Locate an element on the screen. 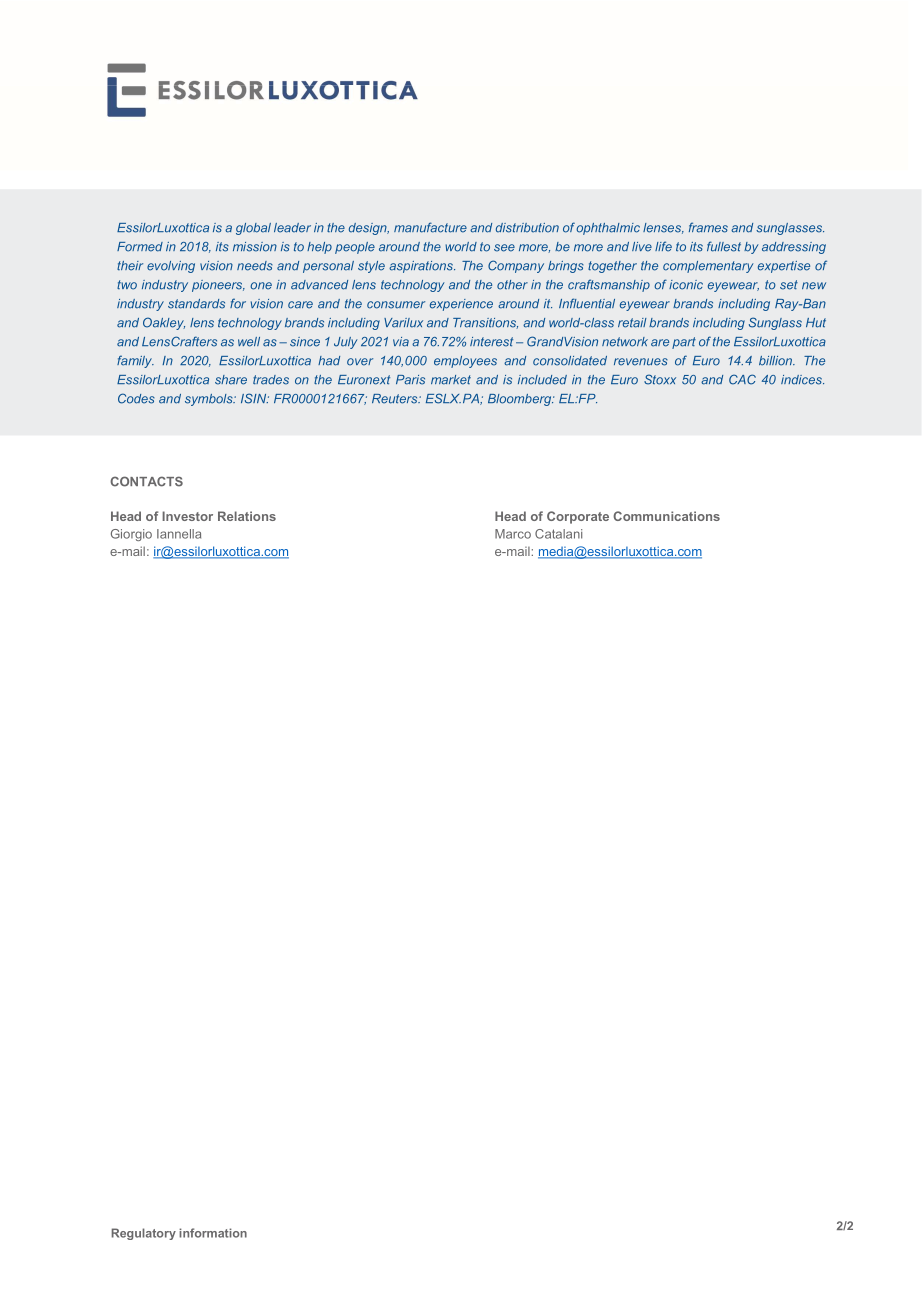 Image resolution: width=924 pixels, height=1308 pixels. see is located at coordinates (504, 248).
